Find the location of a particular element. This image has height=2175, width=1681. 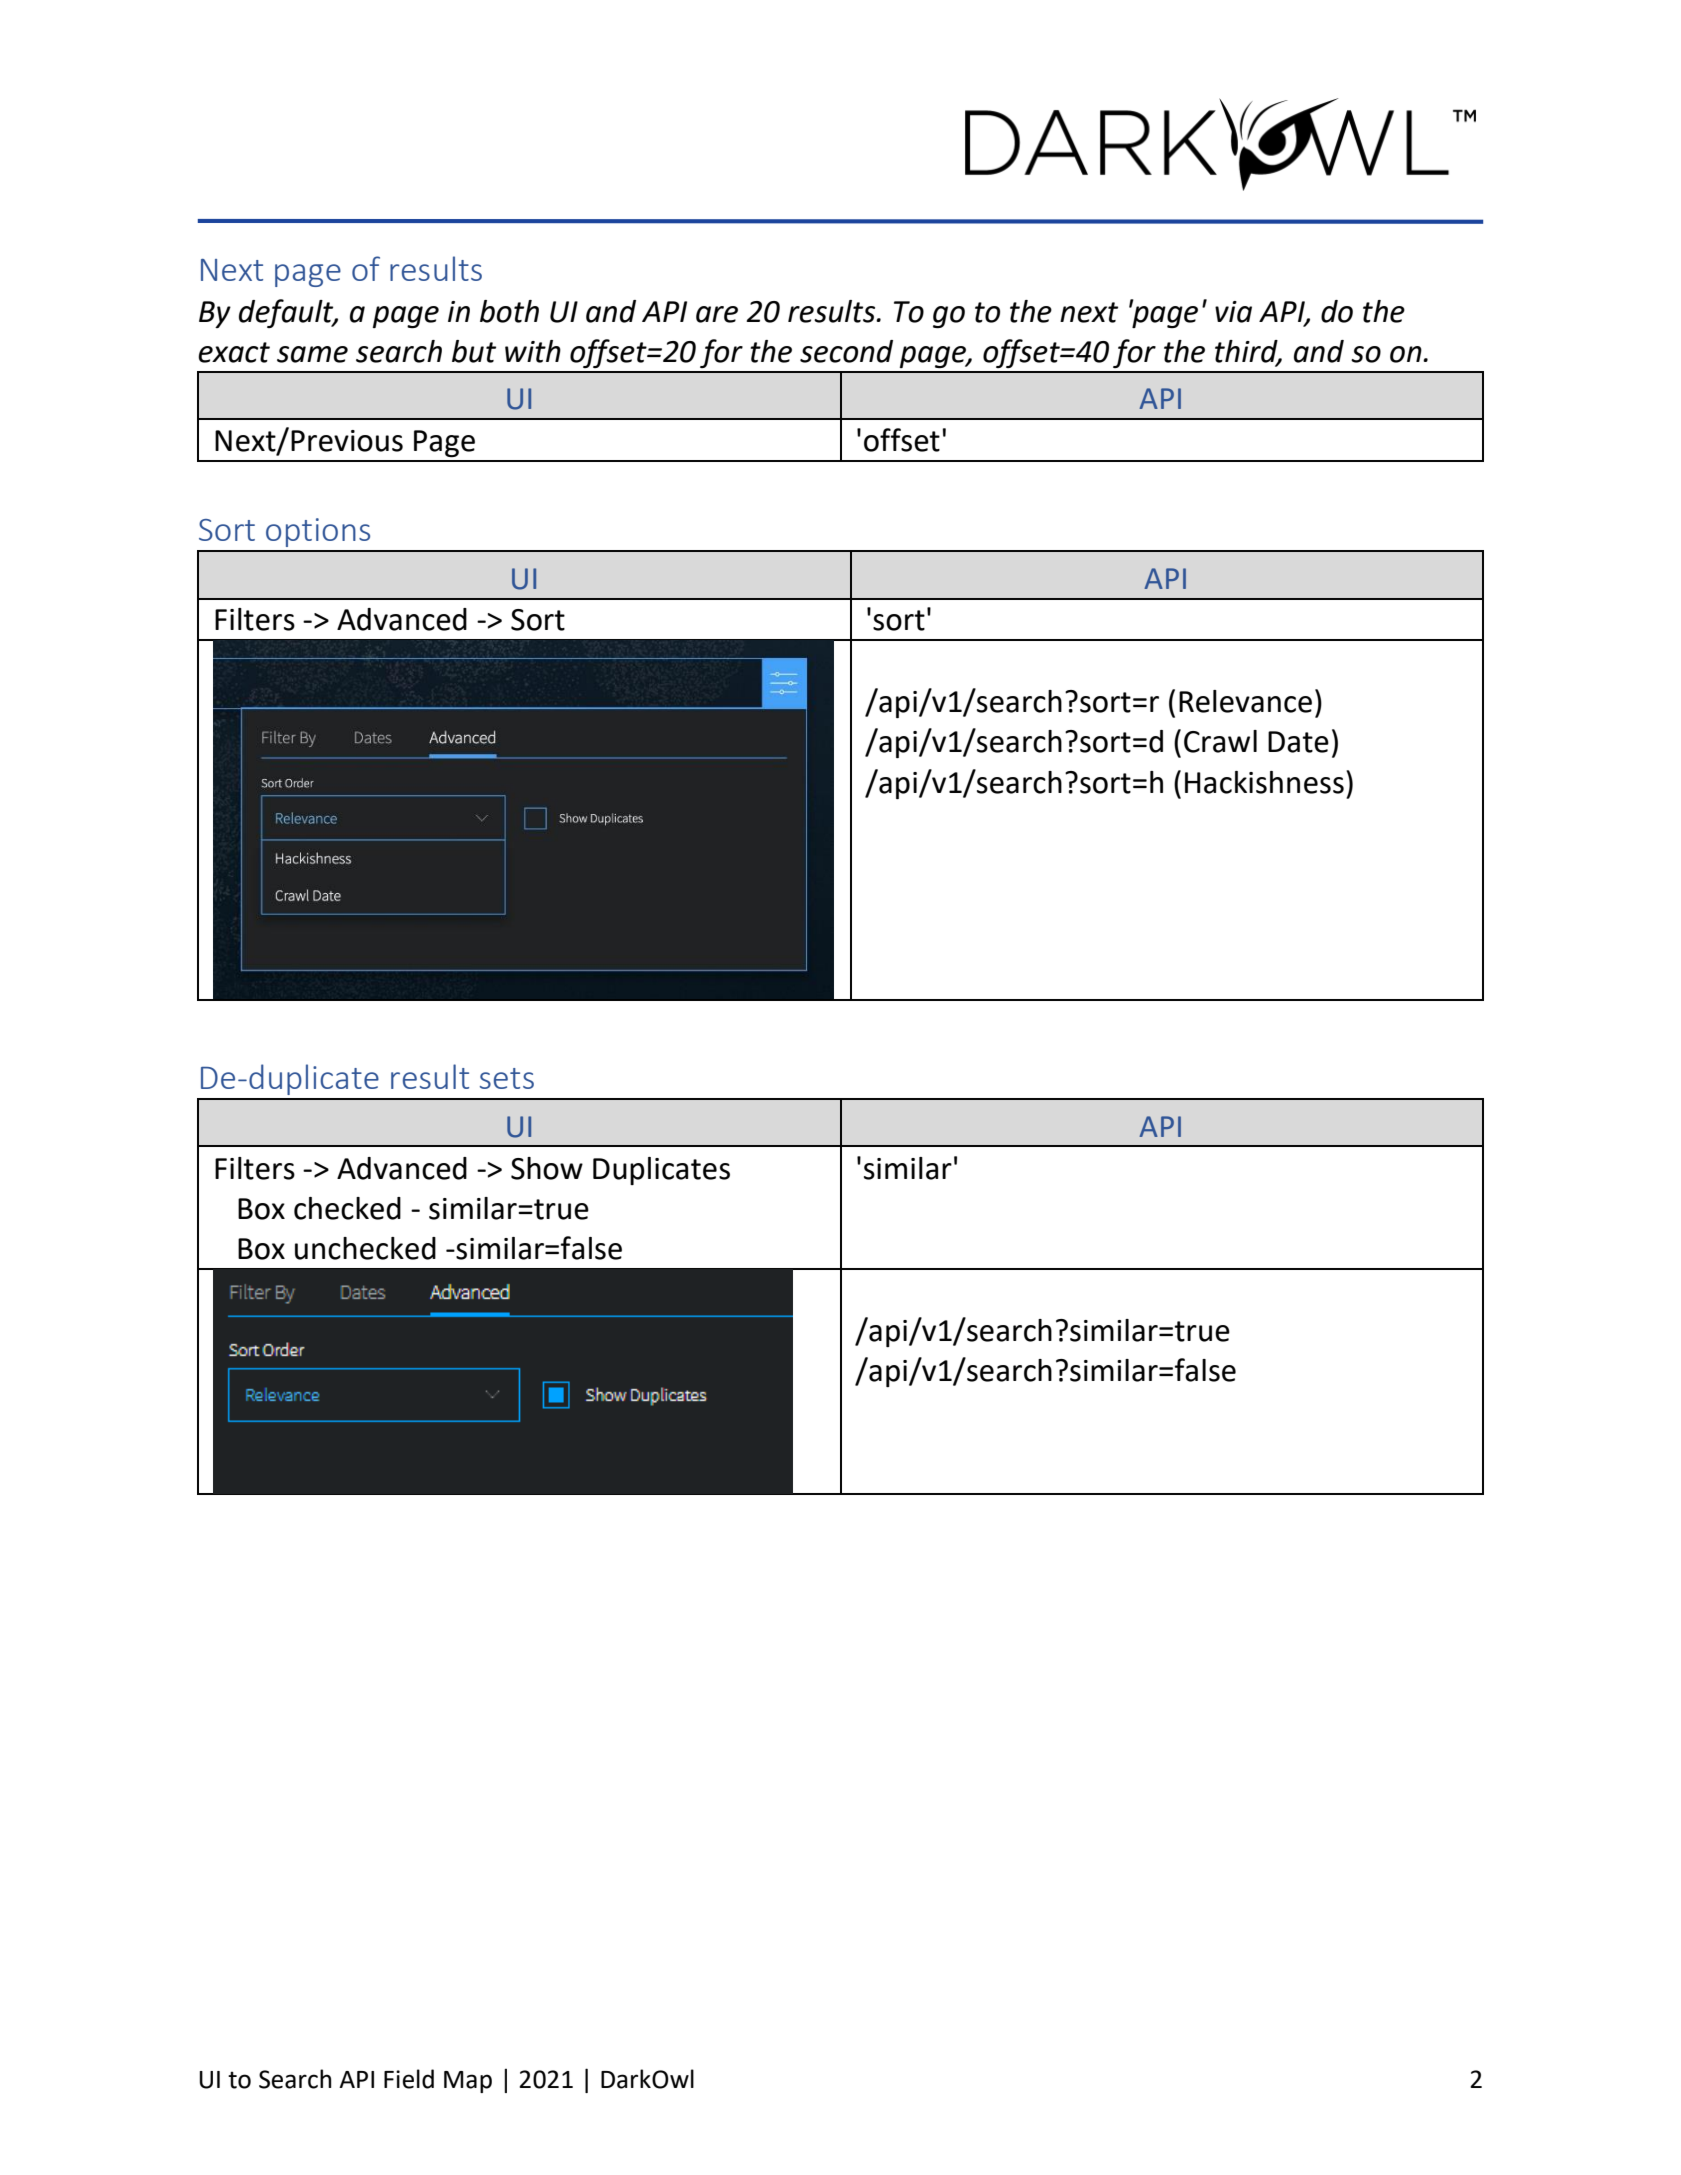

Field is located at coordinates (409, 2079).
